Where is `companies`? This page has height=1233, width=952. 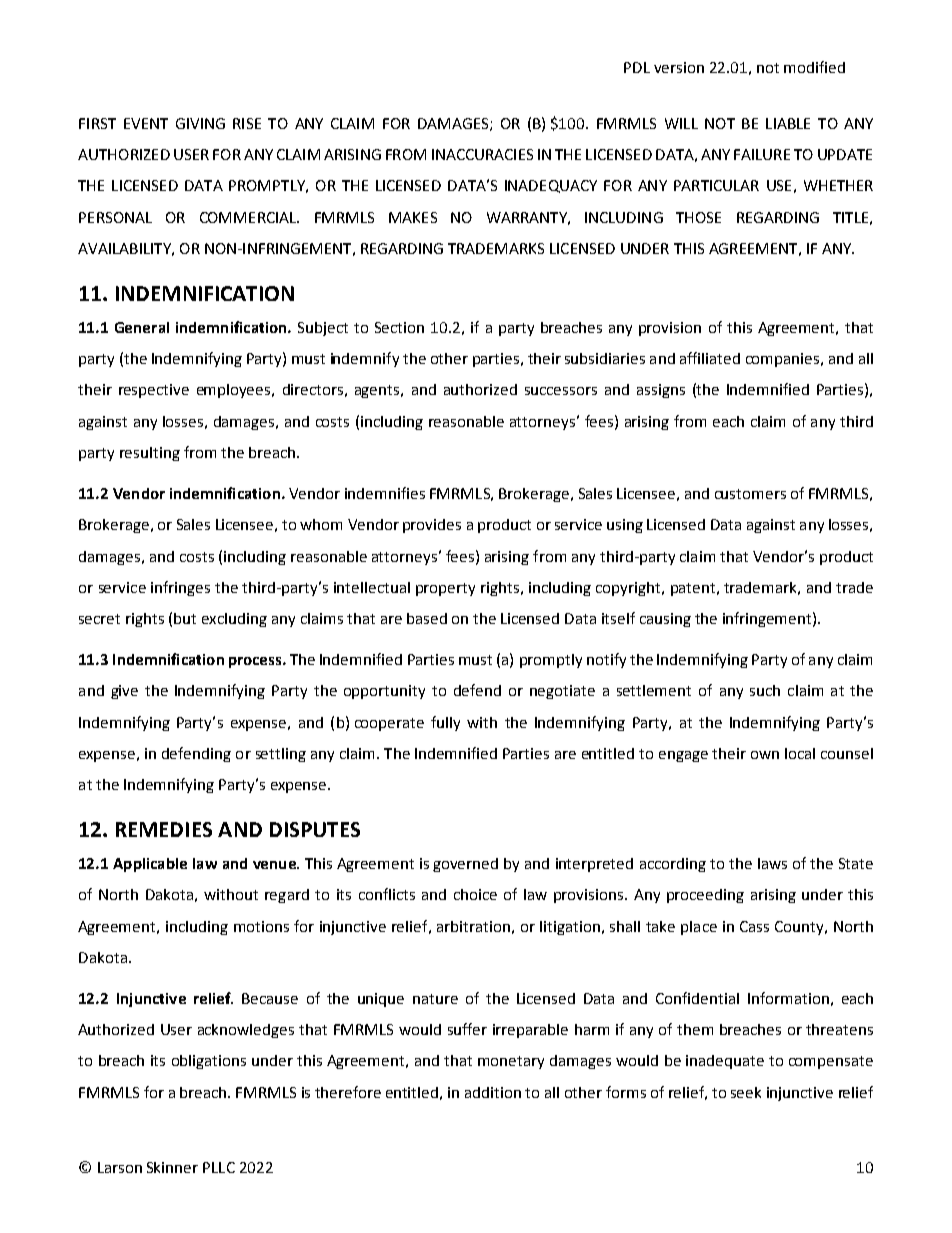
companies is located at coordinates (784, 360).
